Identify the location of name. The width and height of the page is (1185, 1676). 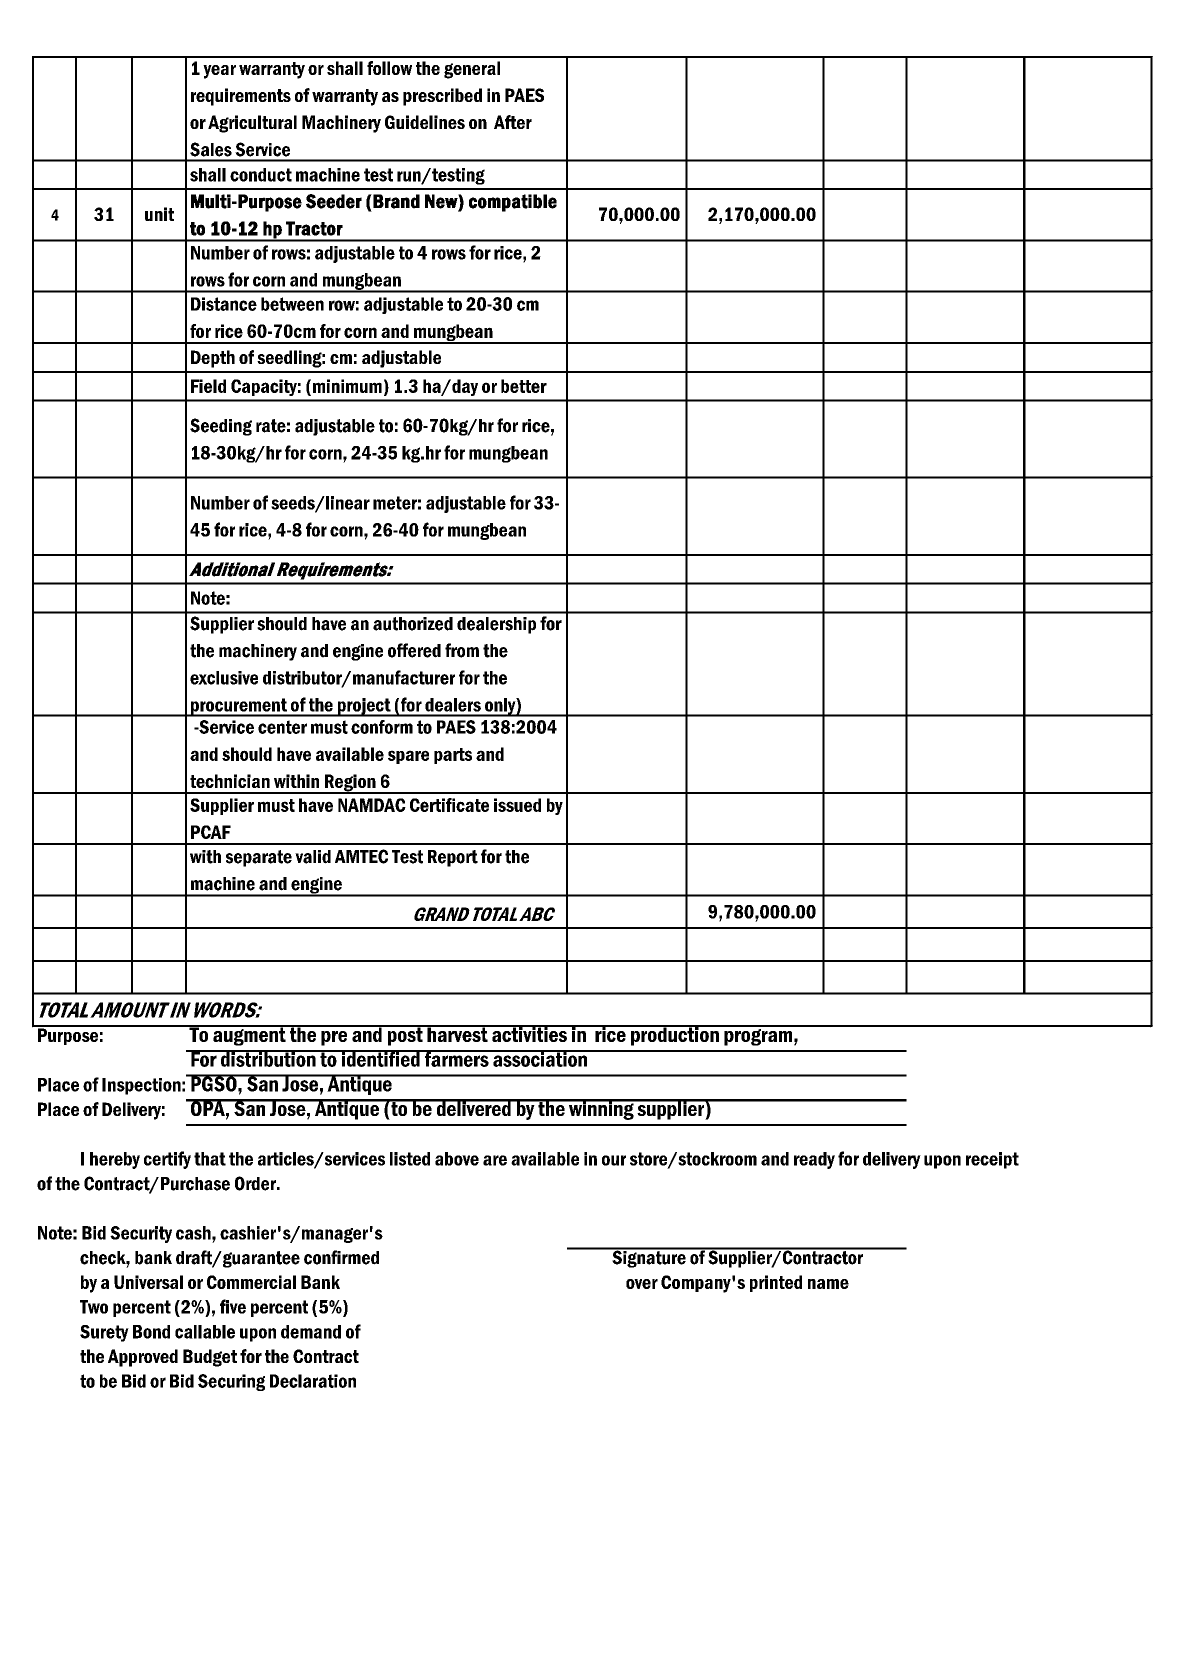
(828, 1284).
